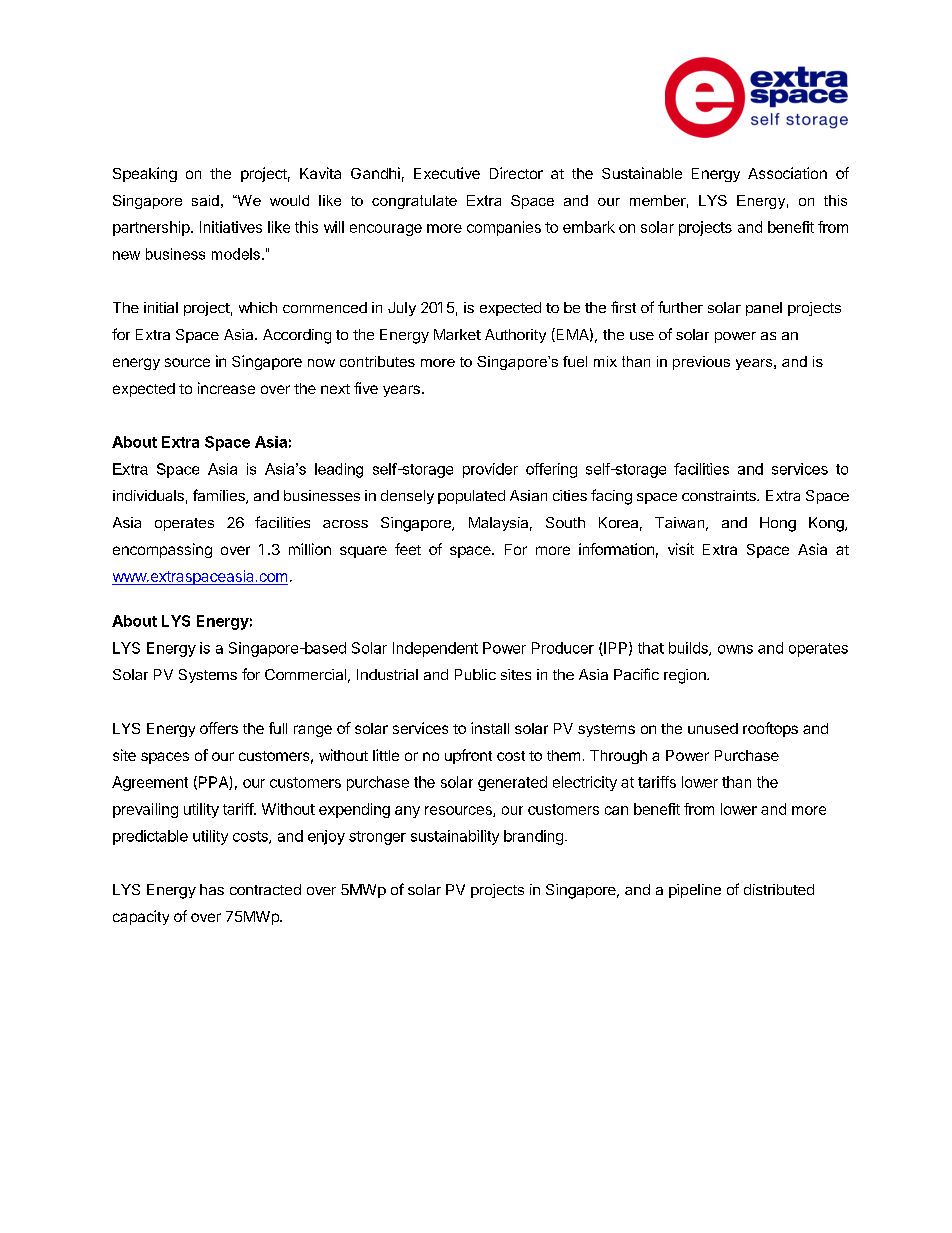 The height and width of the screenshot is (1233, 952). I want to click on rooftops, so click(770, 729).
